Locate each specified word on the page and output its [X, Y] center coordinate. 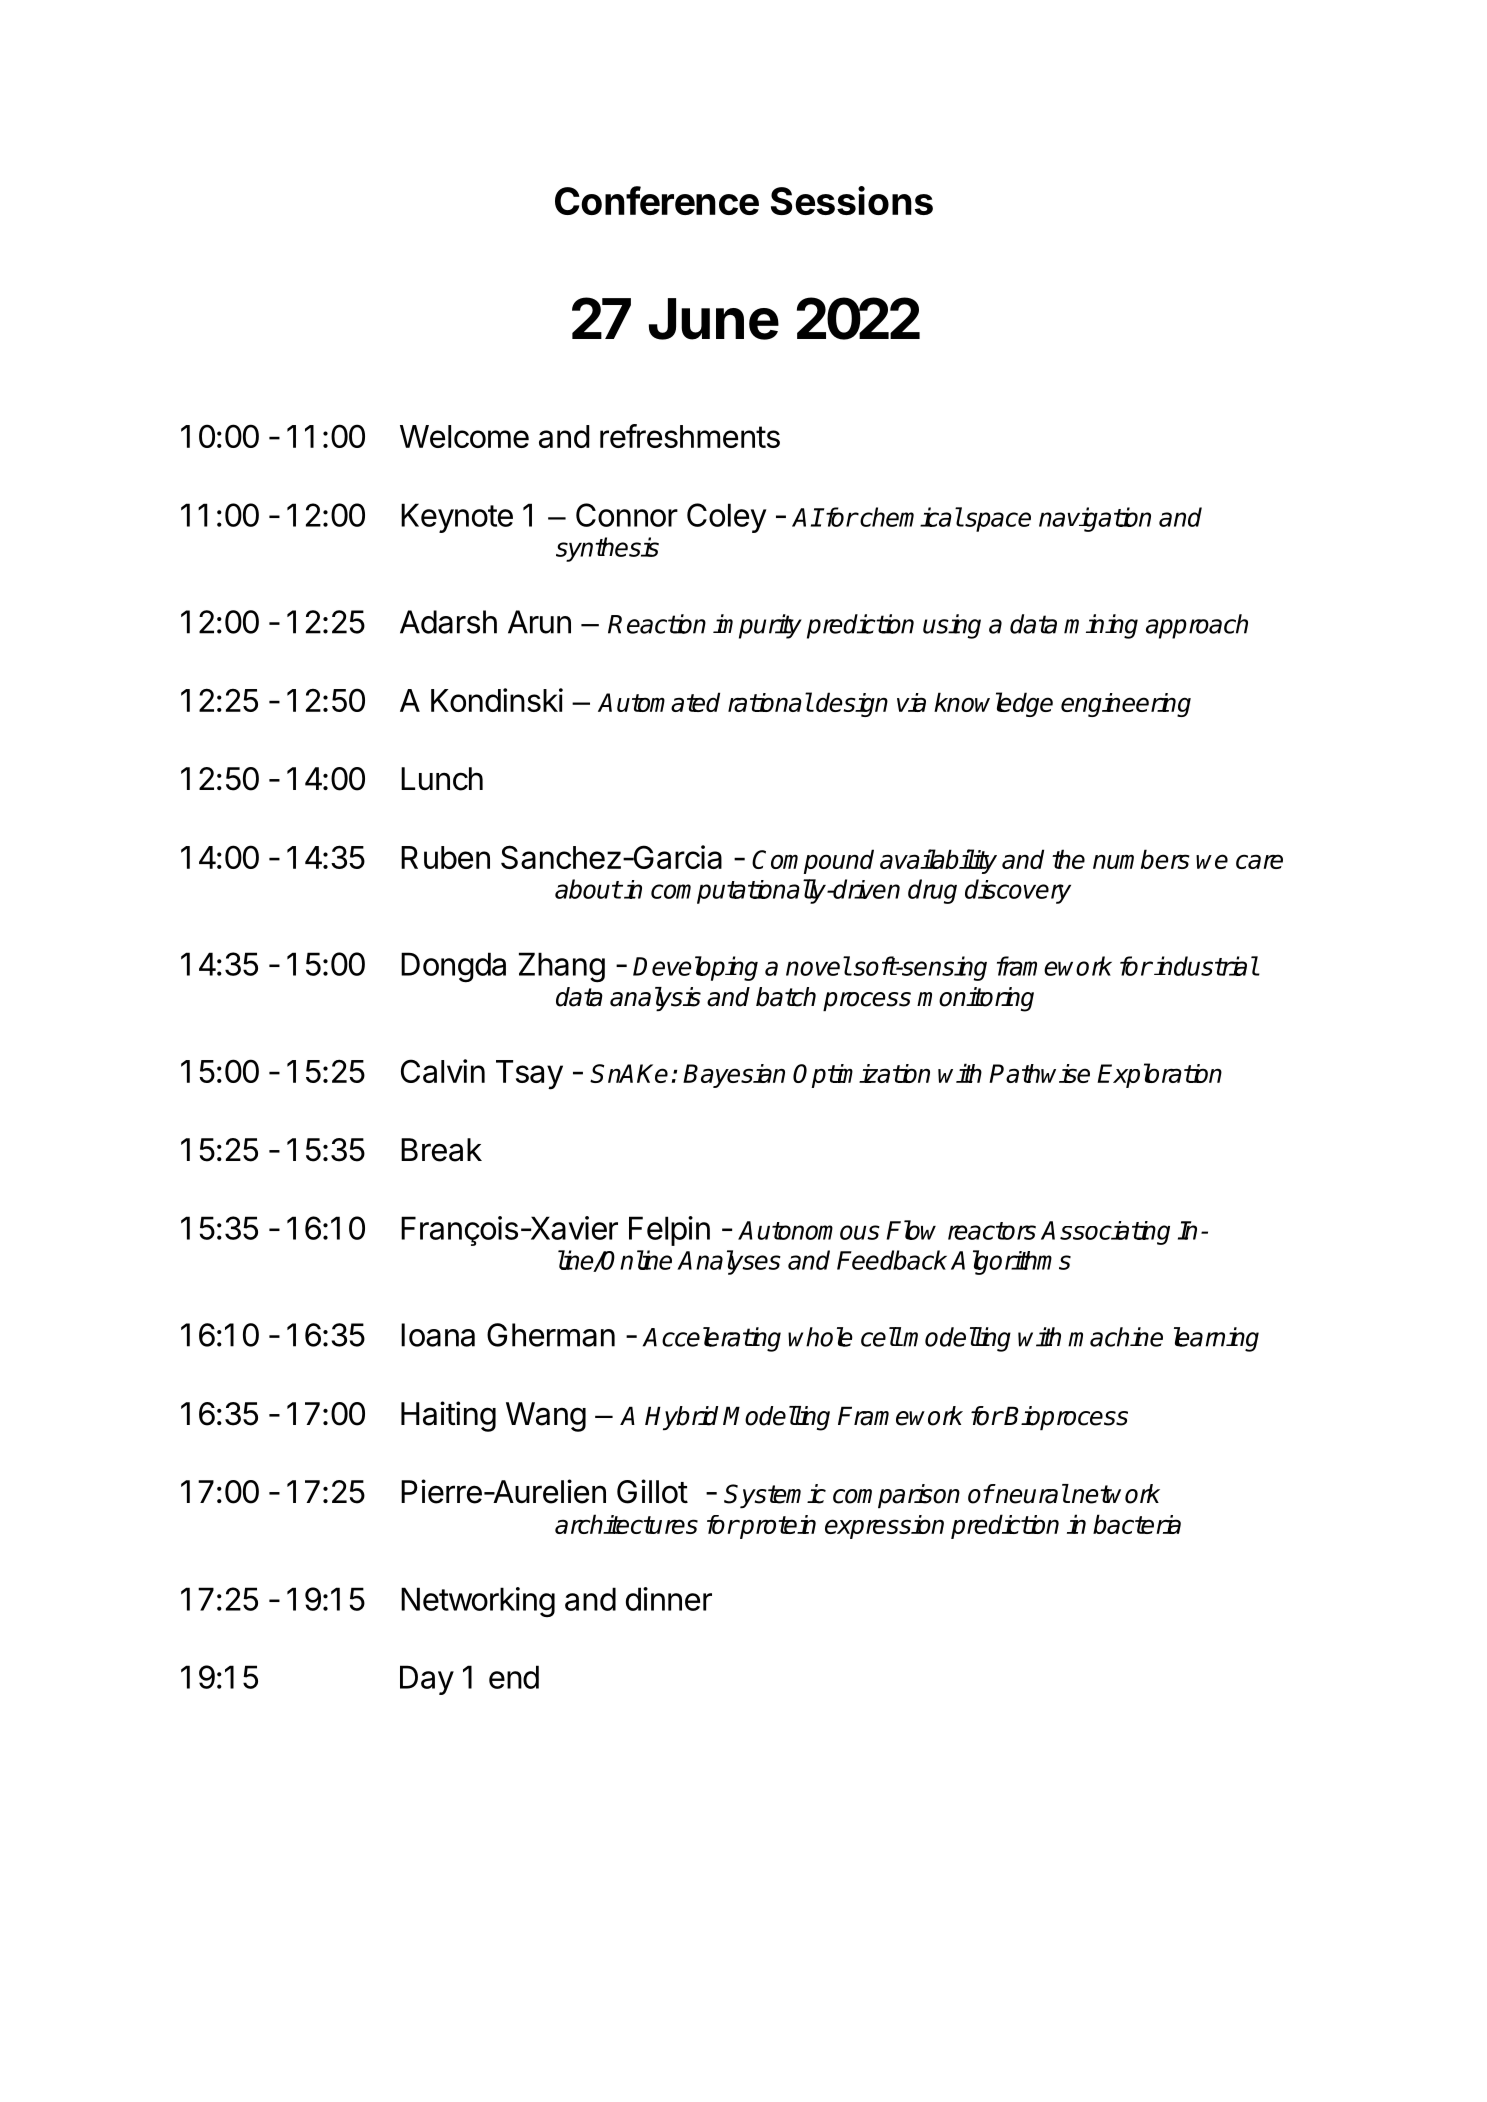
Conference [657, 200]
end [514, 1677]
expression [884, 1527]
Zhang [562, 967]
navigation [1095, 519]
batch [786, 997]
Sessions [852, 200]
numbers [1141, 859]
